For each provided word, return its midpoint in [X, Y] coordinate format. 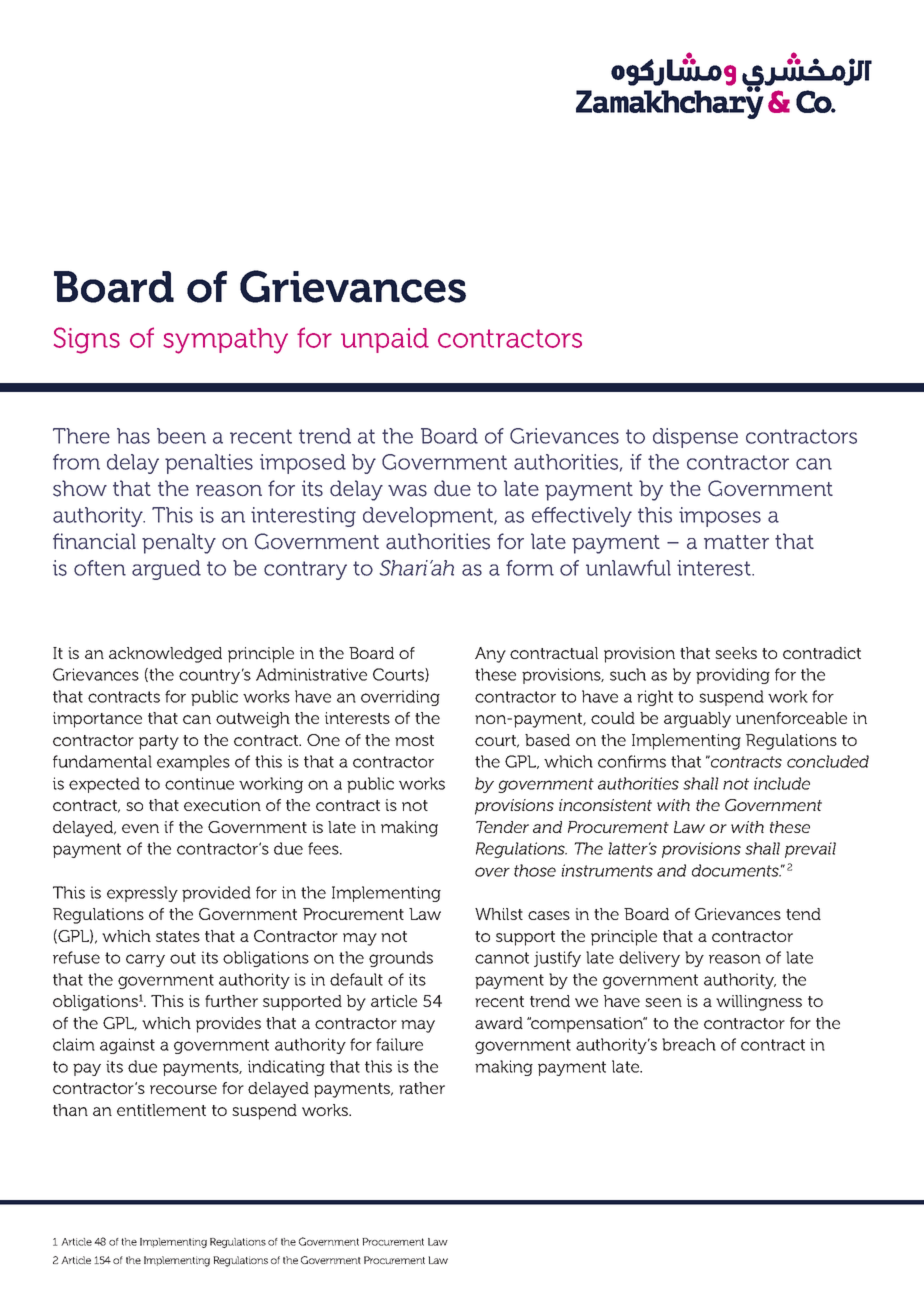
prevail [810, 850]
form [530, 568]
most [414, 740]
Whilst [499, 914]
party [159, 742]
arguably [697, 720]
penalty [179, 543]
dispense [695, 438]
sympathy [225, 341]
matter [736, 542]
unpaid [385, 340]
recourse [183, 1089]
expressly [142, 894]
